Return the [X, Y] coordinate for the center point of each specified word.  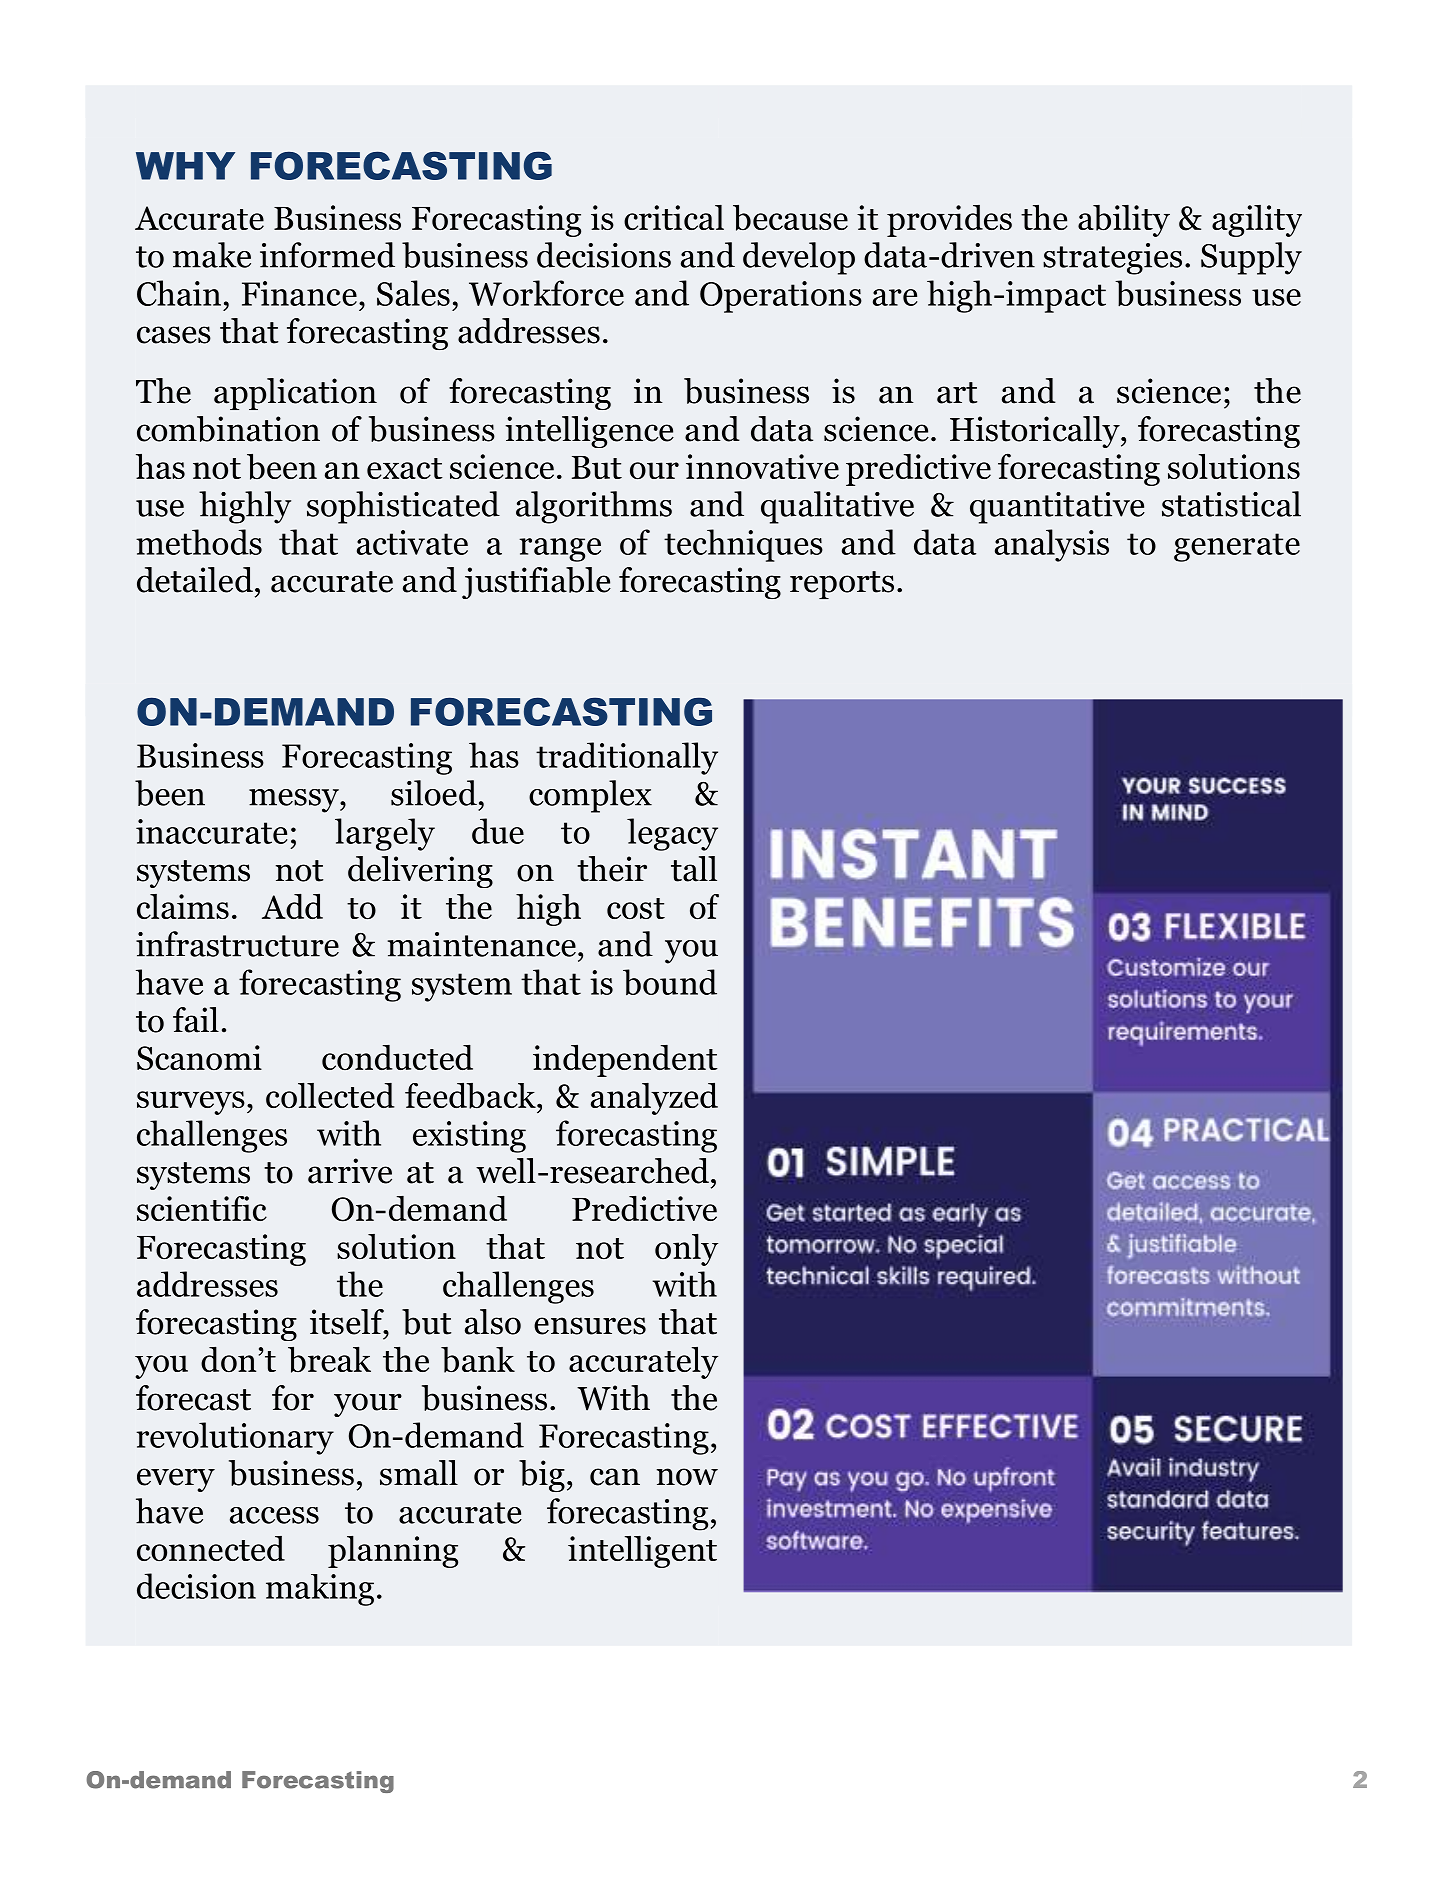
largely [385, 834]
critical [674, 217]
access [274, 1515]
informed [327, 255]
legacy [672, 834]
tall [694, 869]
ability [1124, 221]
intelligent [642, 1552]
